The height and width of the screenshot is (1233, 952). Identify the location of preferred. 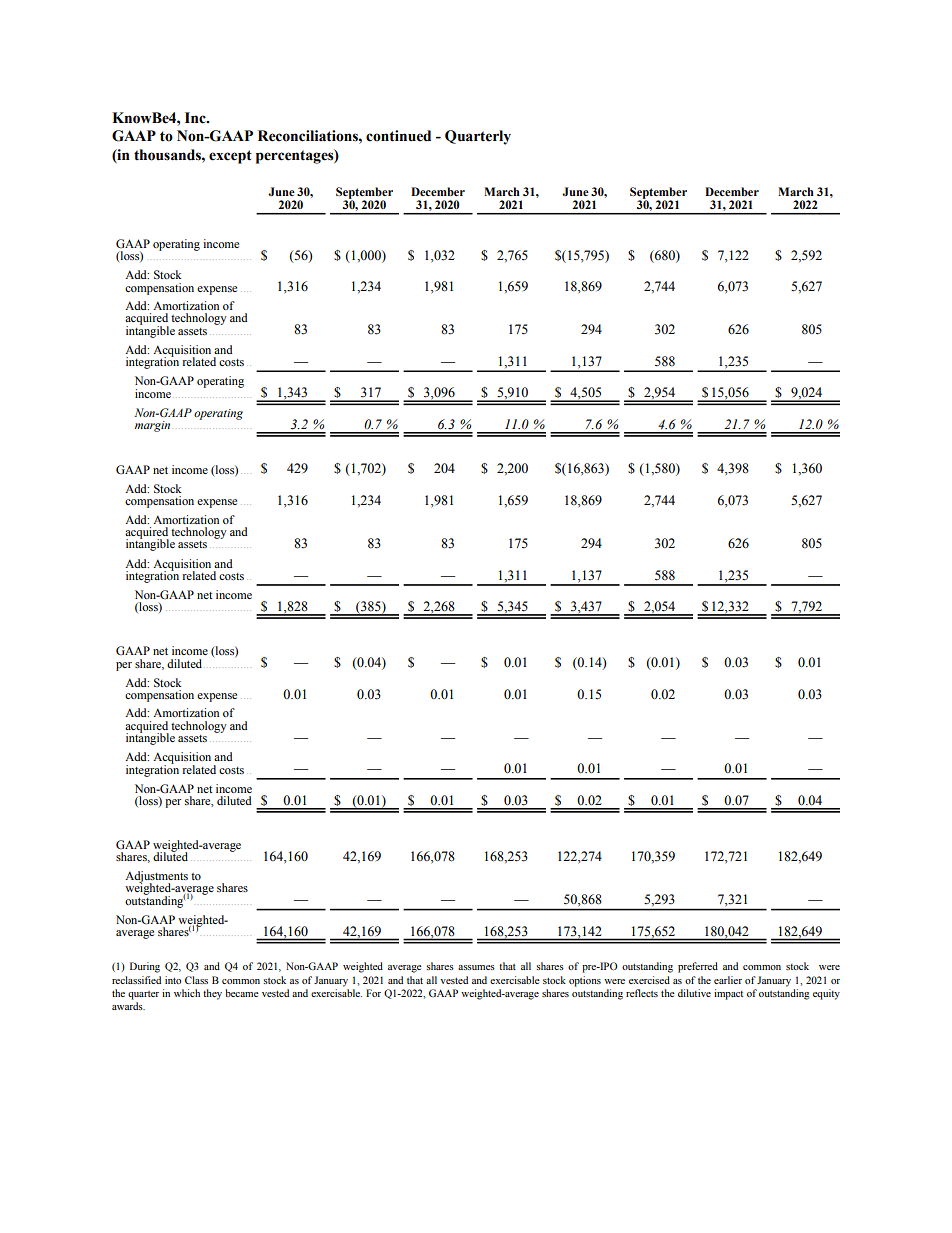
(698, 967).
